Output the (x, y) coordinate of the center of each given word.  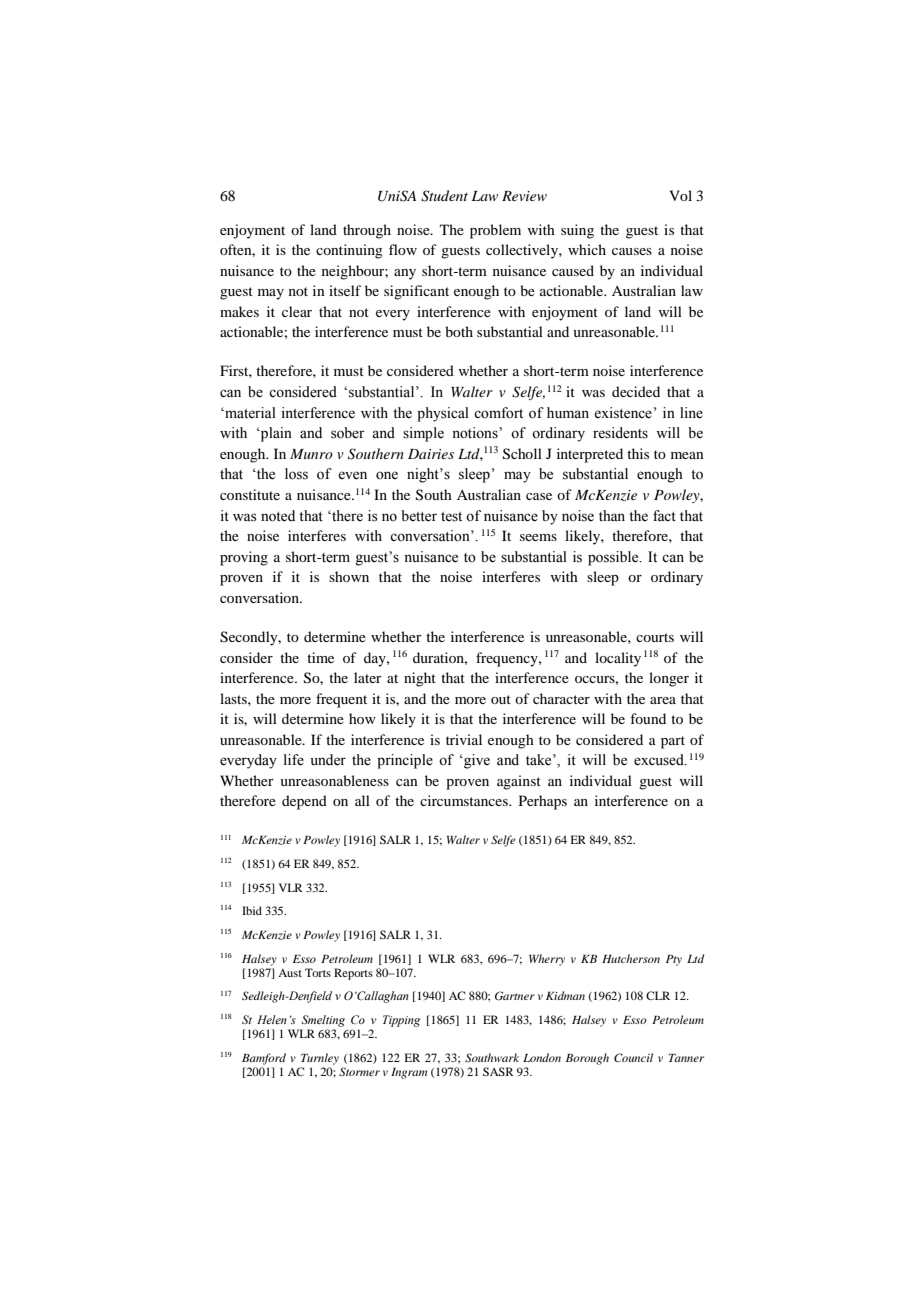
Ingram (409, 1073)
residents (620, 433)
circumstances (465, 800)
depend (304, 802)
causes (632, 251)
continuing (349, 251)
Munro (311, 454)
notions (476, 433)
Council (633, 1057)
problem (495, 231)
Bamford (264, 1059)
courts (655, 637)
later (368, 677)
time (320, 657)
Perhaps (543, 802)
